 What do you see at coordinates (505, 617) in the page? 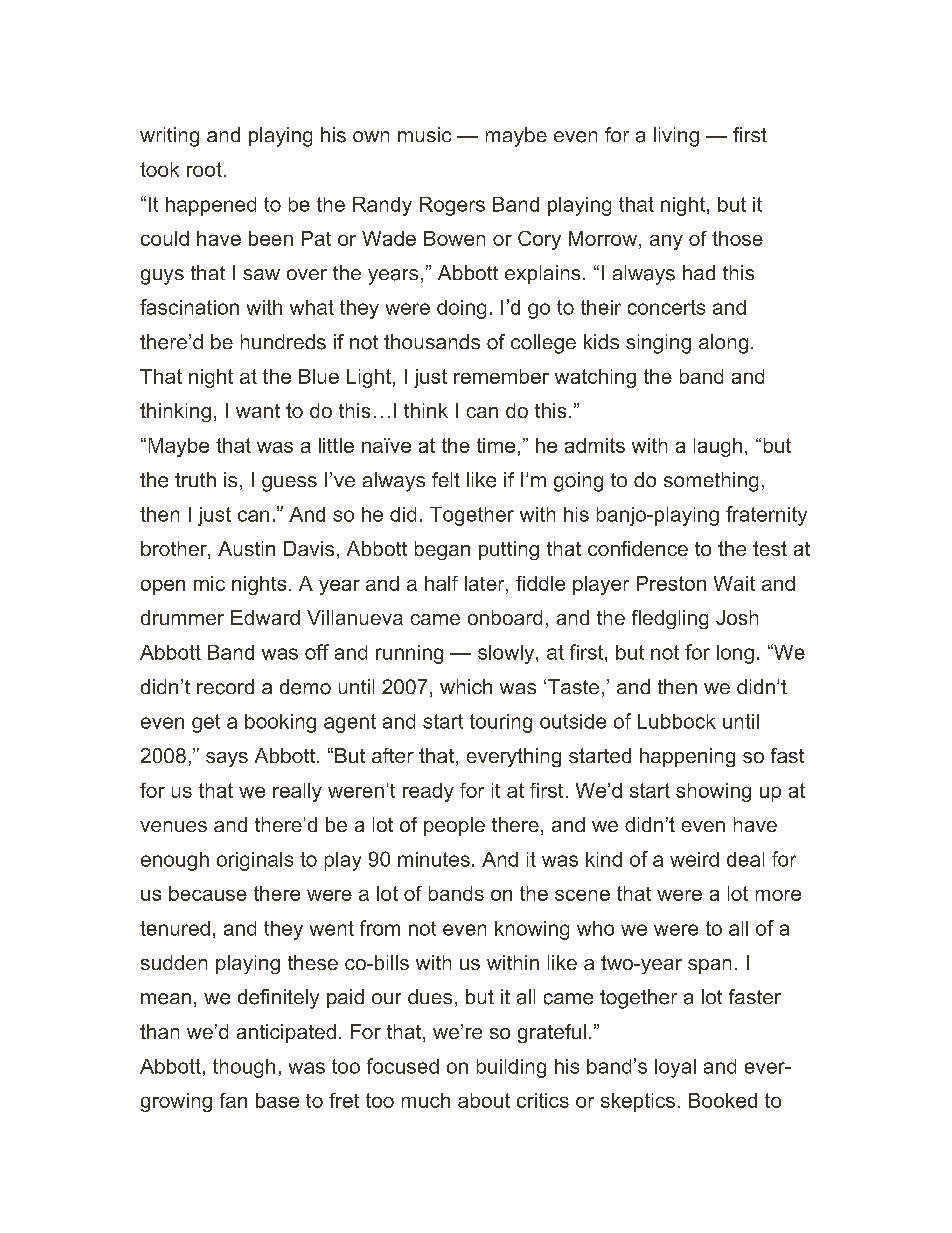
I see `onboard` at bounding box center [505, 617].
